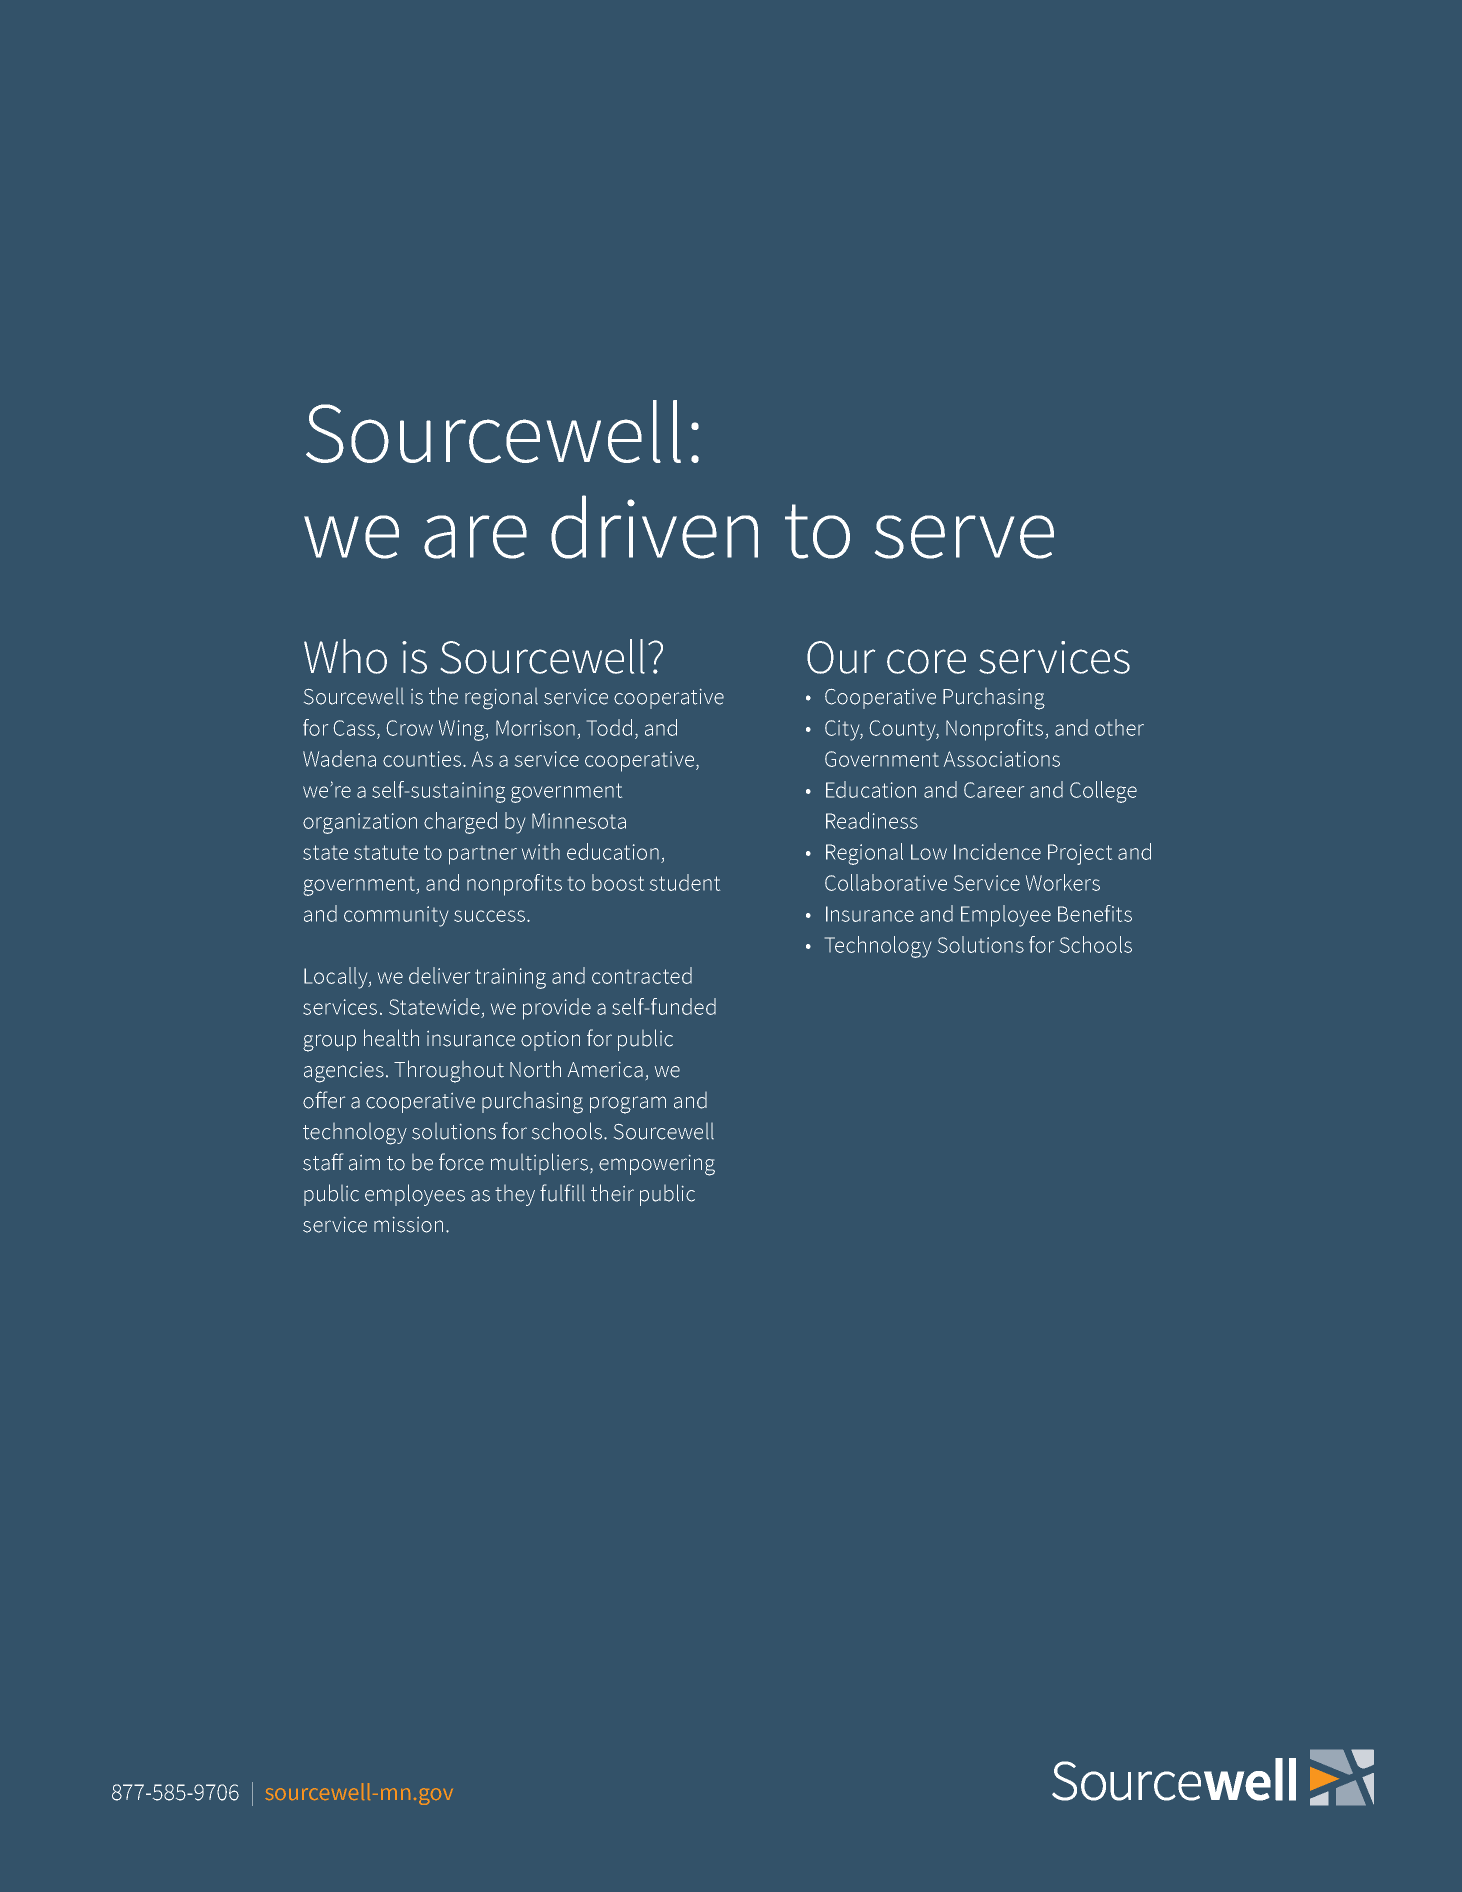  Describe the element at coordinates (422, 759) in the screenshot. I see `counties` at that location.
